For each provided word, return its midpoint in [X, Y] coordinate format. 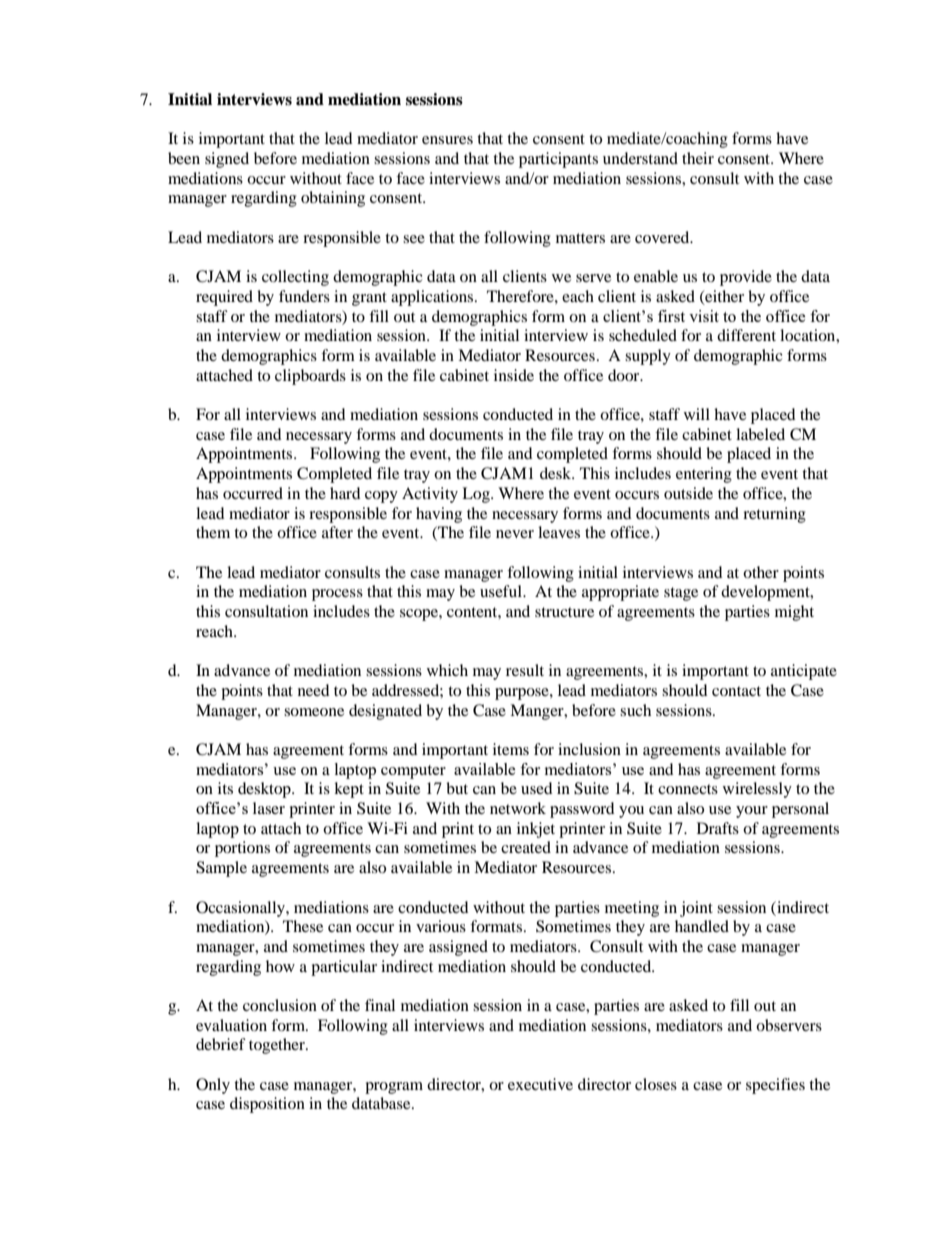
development [766, 593]
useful [502, 591]
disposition [267, 1105]
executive [540, 1084]
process [337, 595]
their [698, 158]
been [184, 158]
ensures [447, 140]
